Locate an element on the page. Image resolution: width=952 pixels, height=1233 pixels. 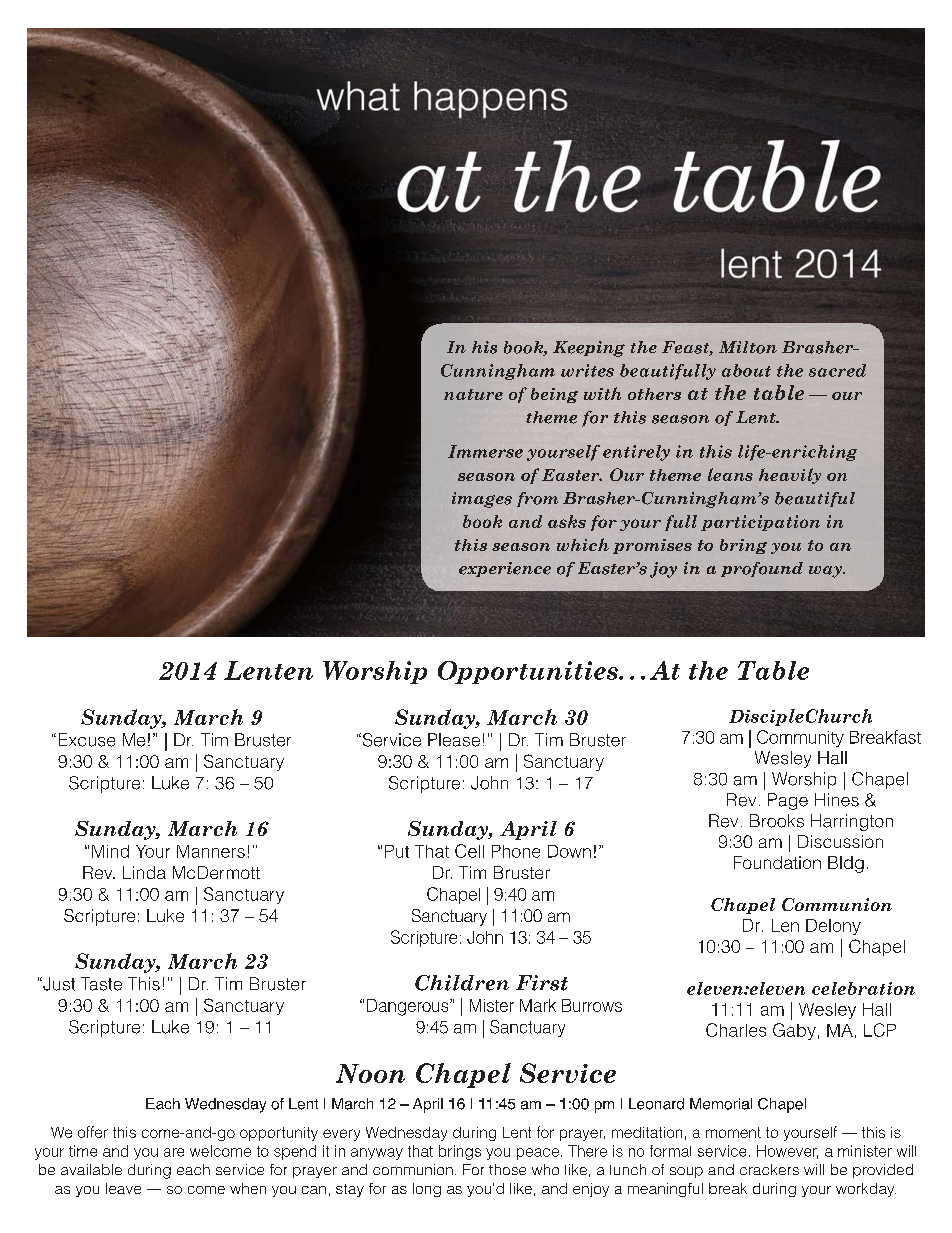
are is located at coordinates (174, 1152).
